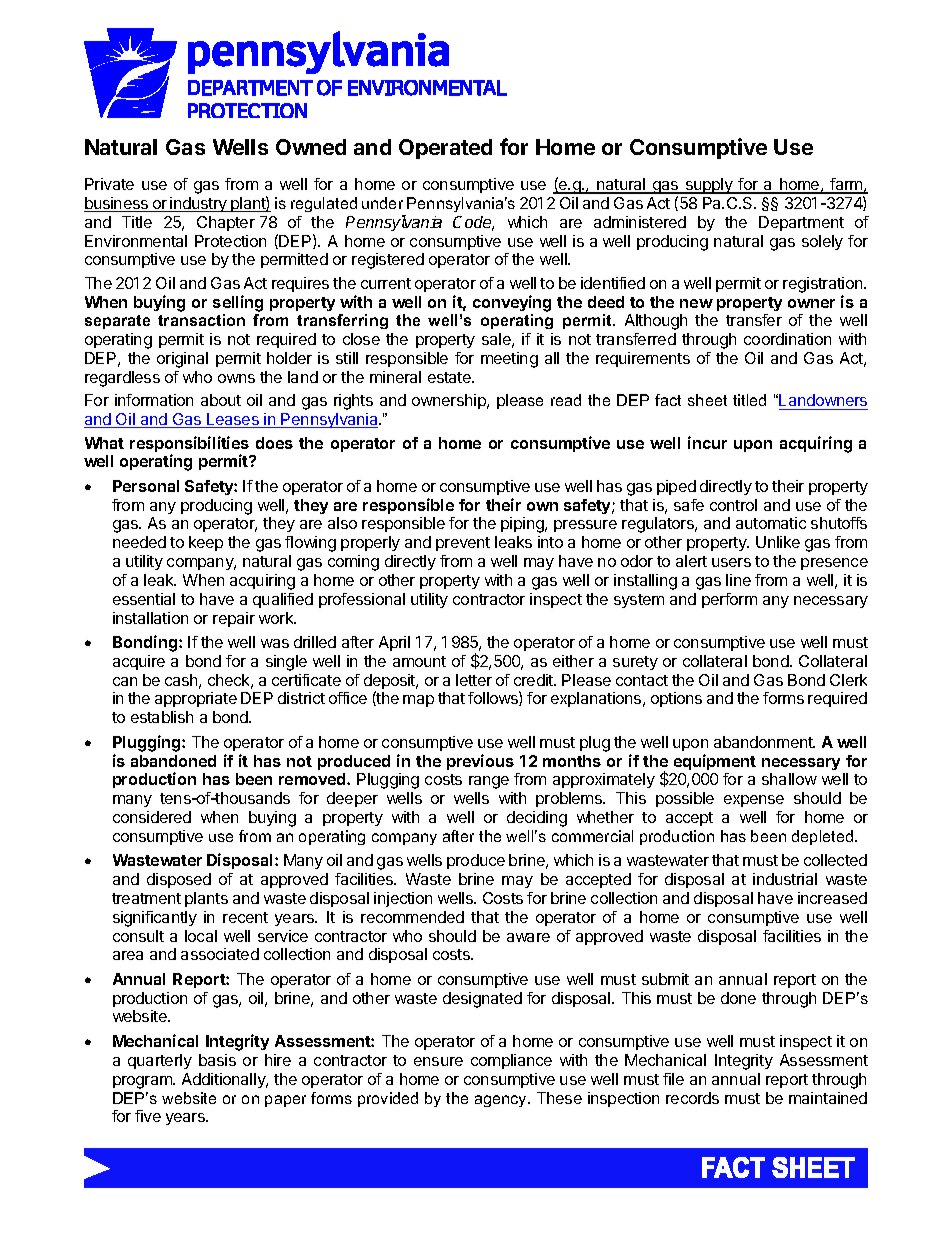  Describe the element at coordinates (146, 486) in the screenshot. I see `Personal` at that location.
